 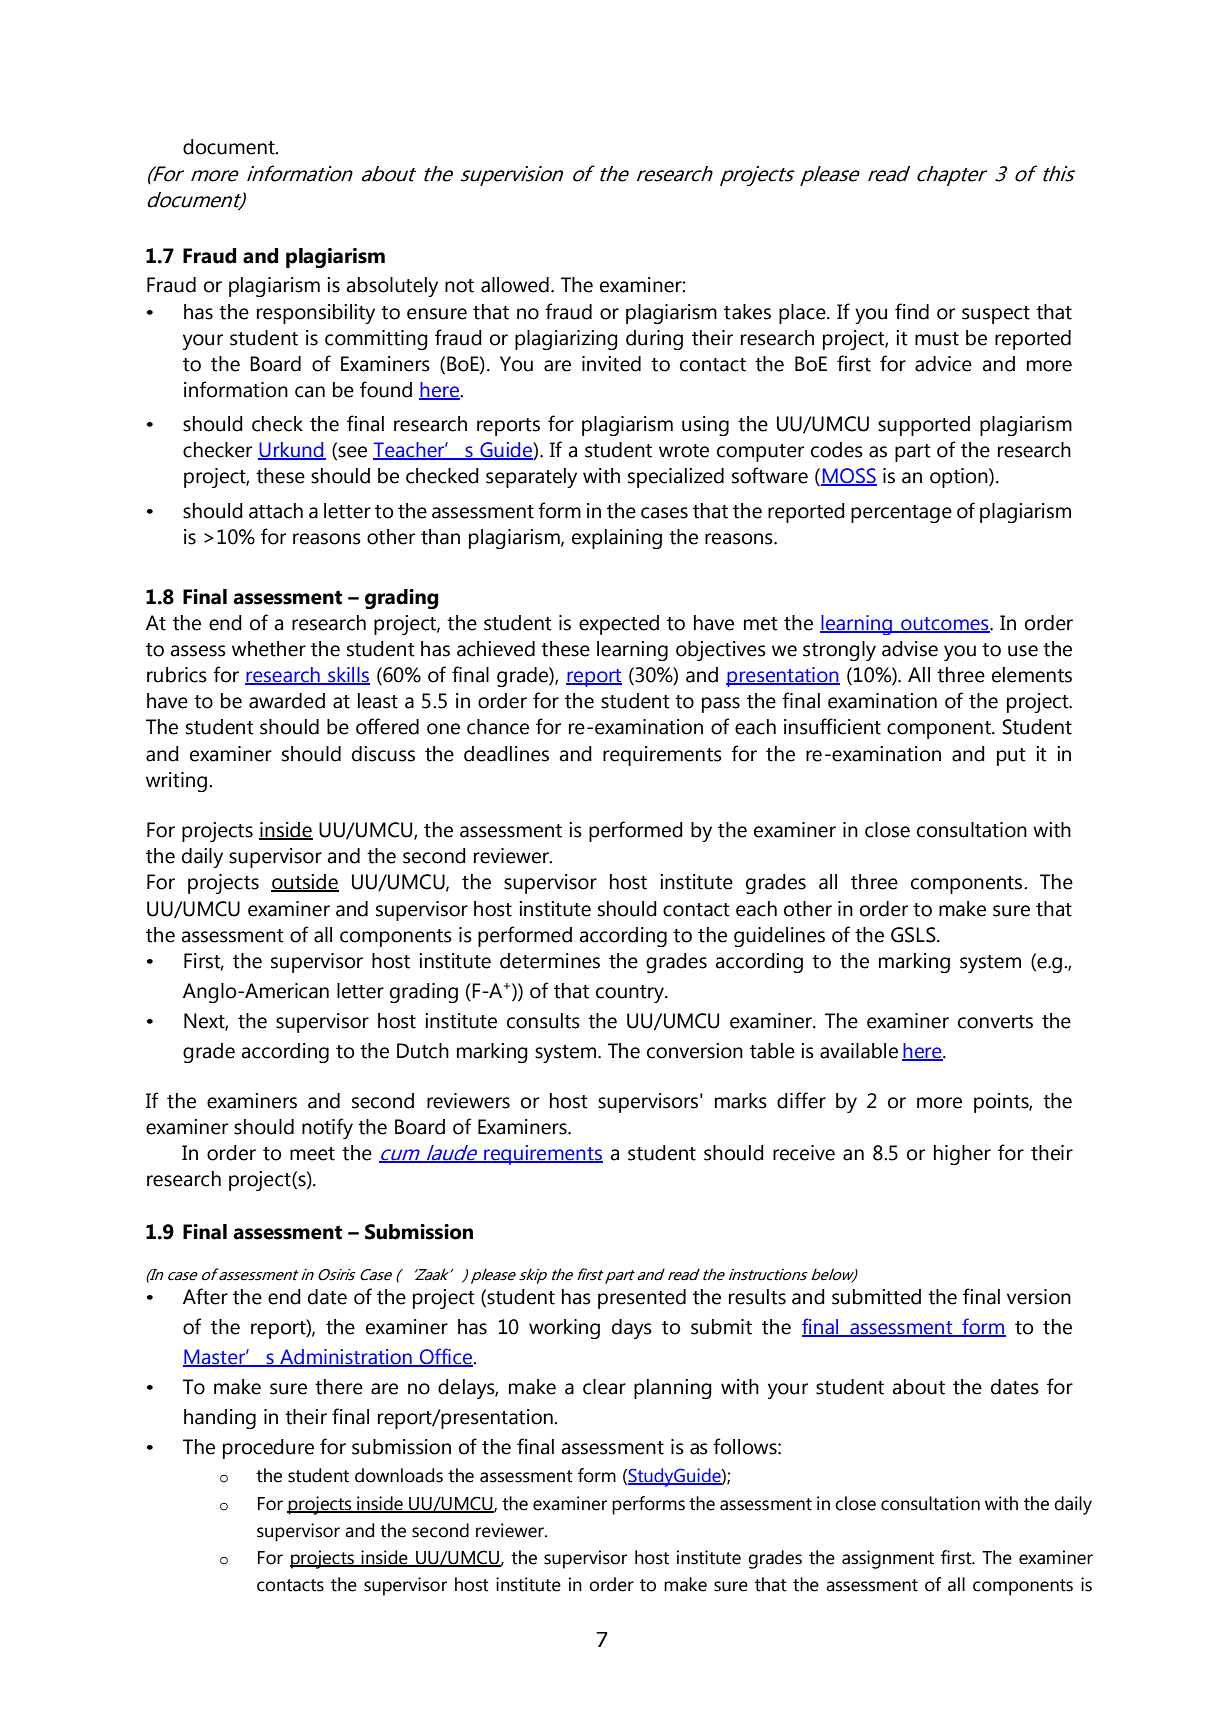 I want to click on outside, so click(x=305, y=883).
